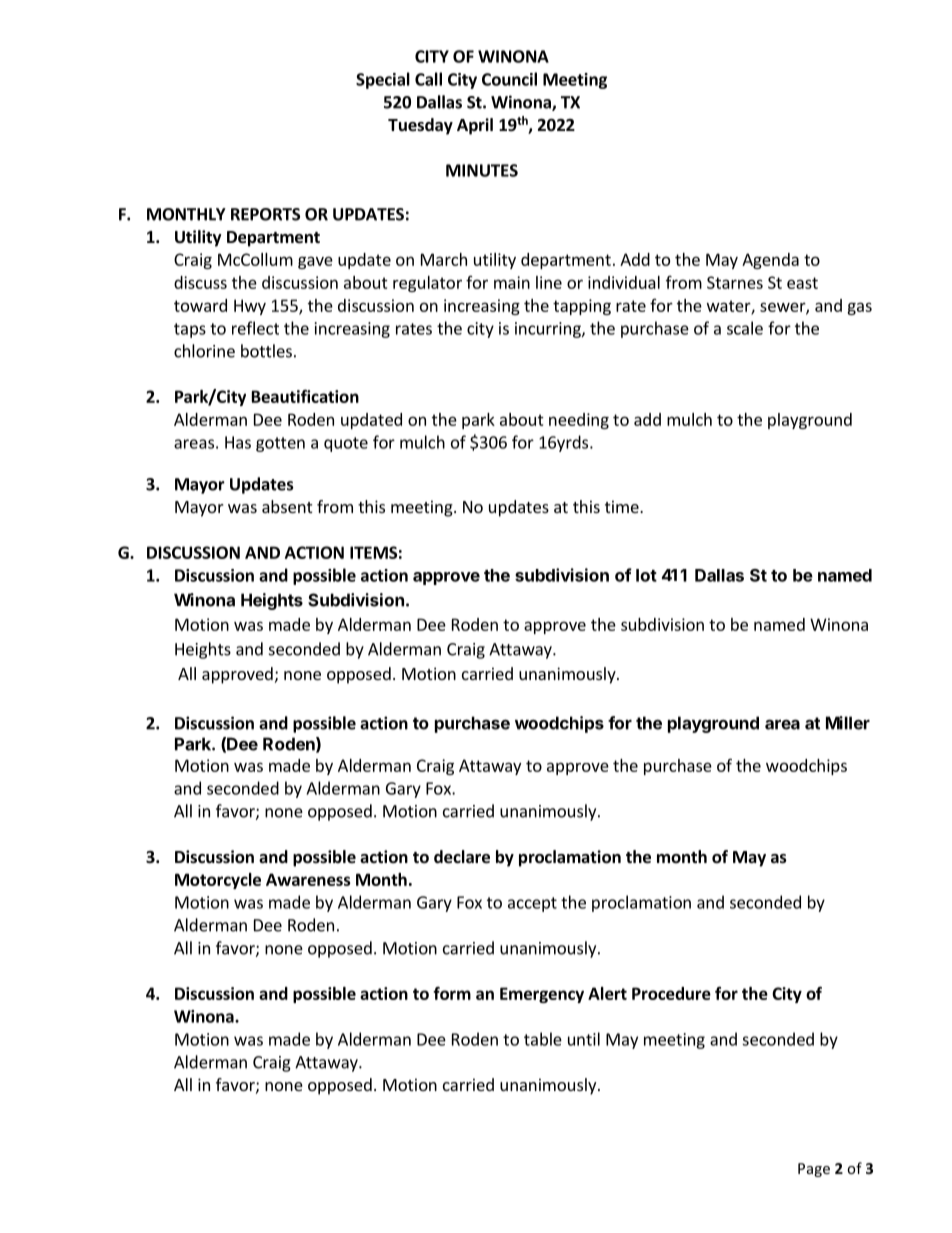 This screenshot has height=1233, width=952. What do you see at coordinates (770, 261) in the screenshot?
I see `Agenda` at bounding box center [770, 261].
